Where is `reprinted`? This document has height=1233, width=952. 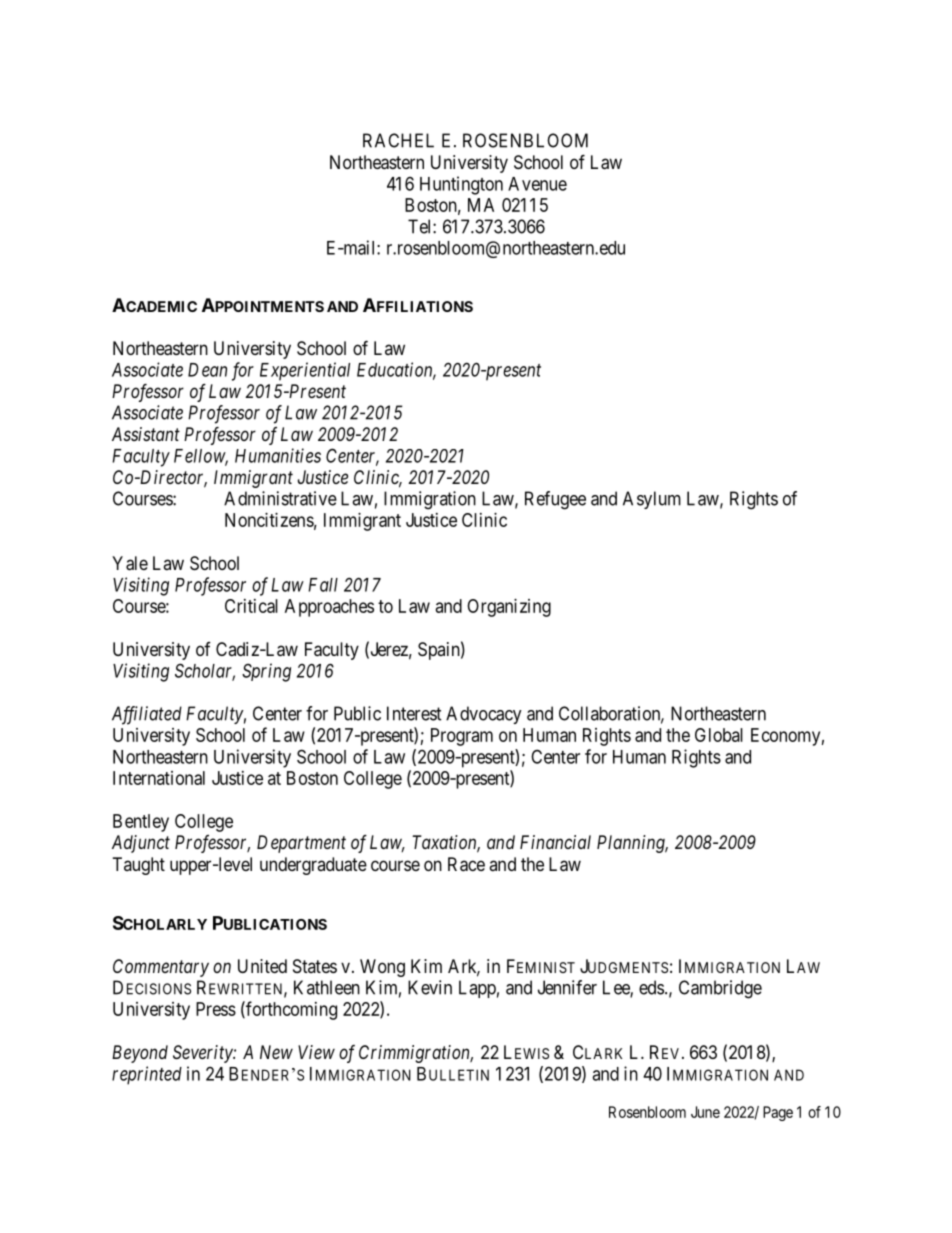
reprinted is located at coordinates (147, 1075).
